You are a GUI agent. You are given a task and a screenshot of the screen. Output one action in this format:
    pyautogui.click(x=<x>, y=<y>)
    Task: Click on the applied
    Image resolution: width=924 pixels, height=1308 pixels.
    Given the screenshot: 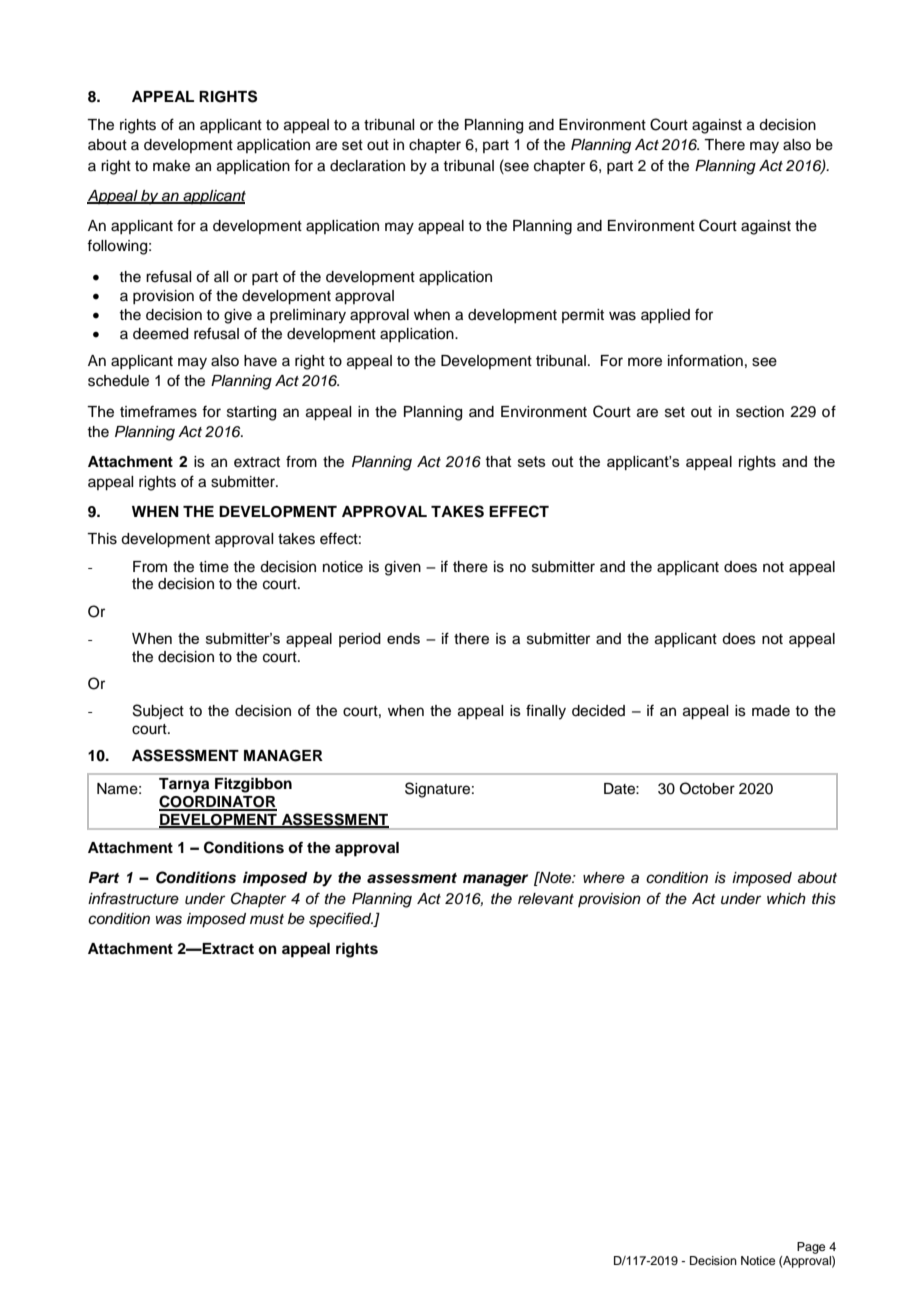 What is the action you would take?
    pyautogui.click(x=665, y=316)
